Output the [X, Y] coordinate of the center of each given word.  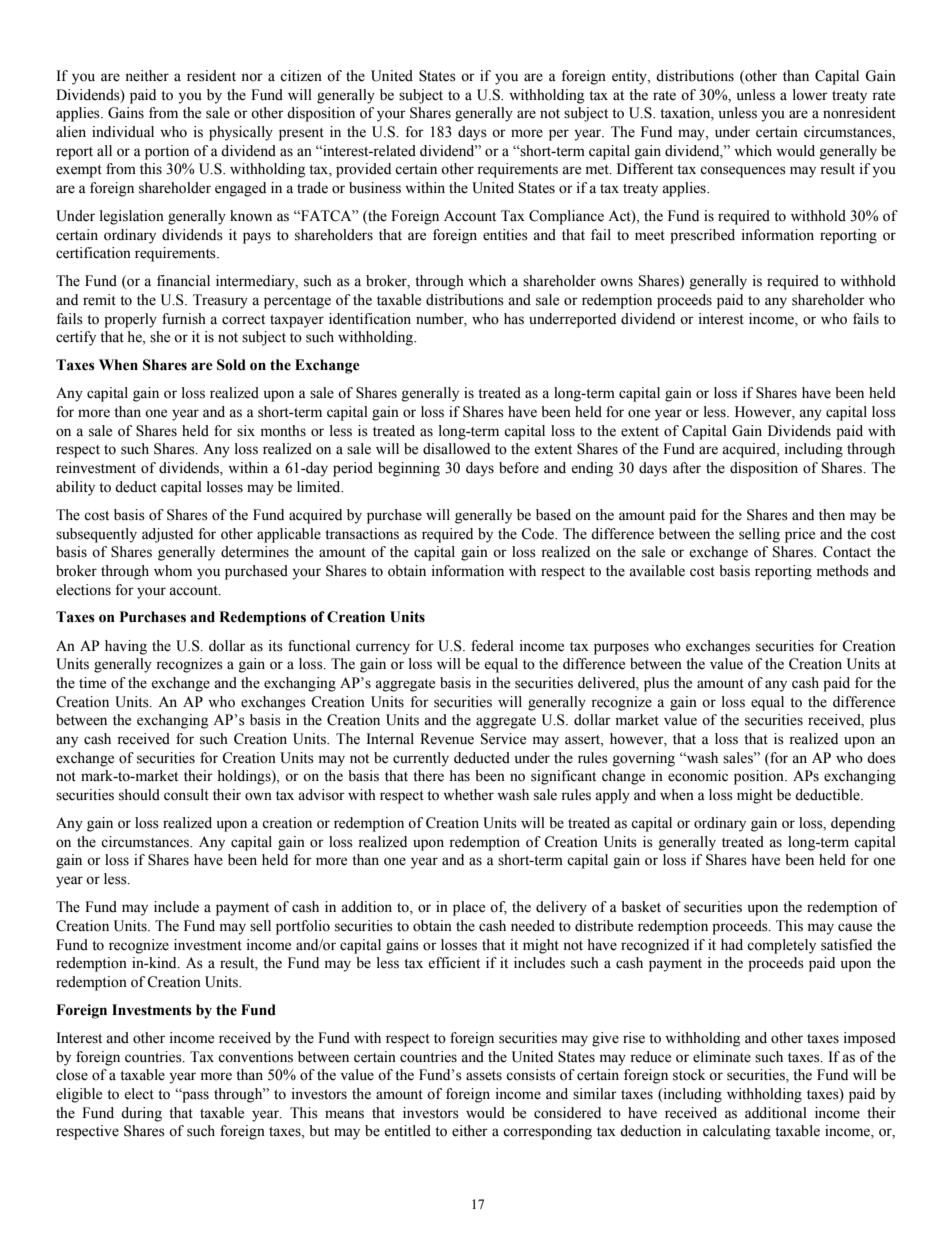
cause [855, 927]
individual [123, 132]
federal [492, 646]
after [687, 468]
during [141, 1114]
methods [843, 571]
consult [186, 795]
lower [810, 95]
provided [363, 170]
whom [173, 571]
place [469, 908]
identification [370, 319]
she [160, 337]
